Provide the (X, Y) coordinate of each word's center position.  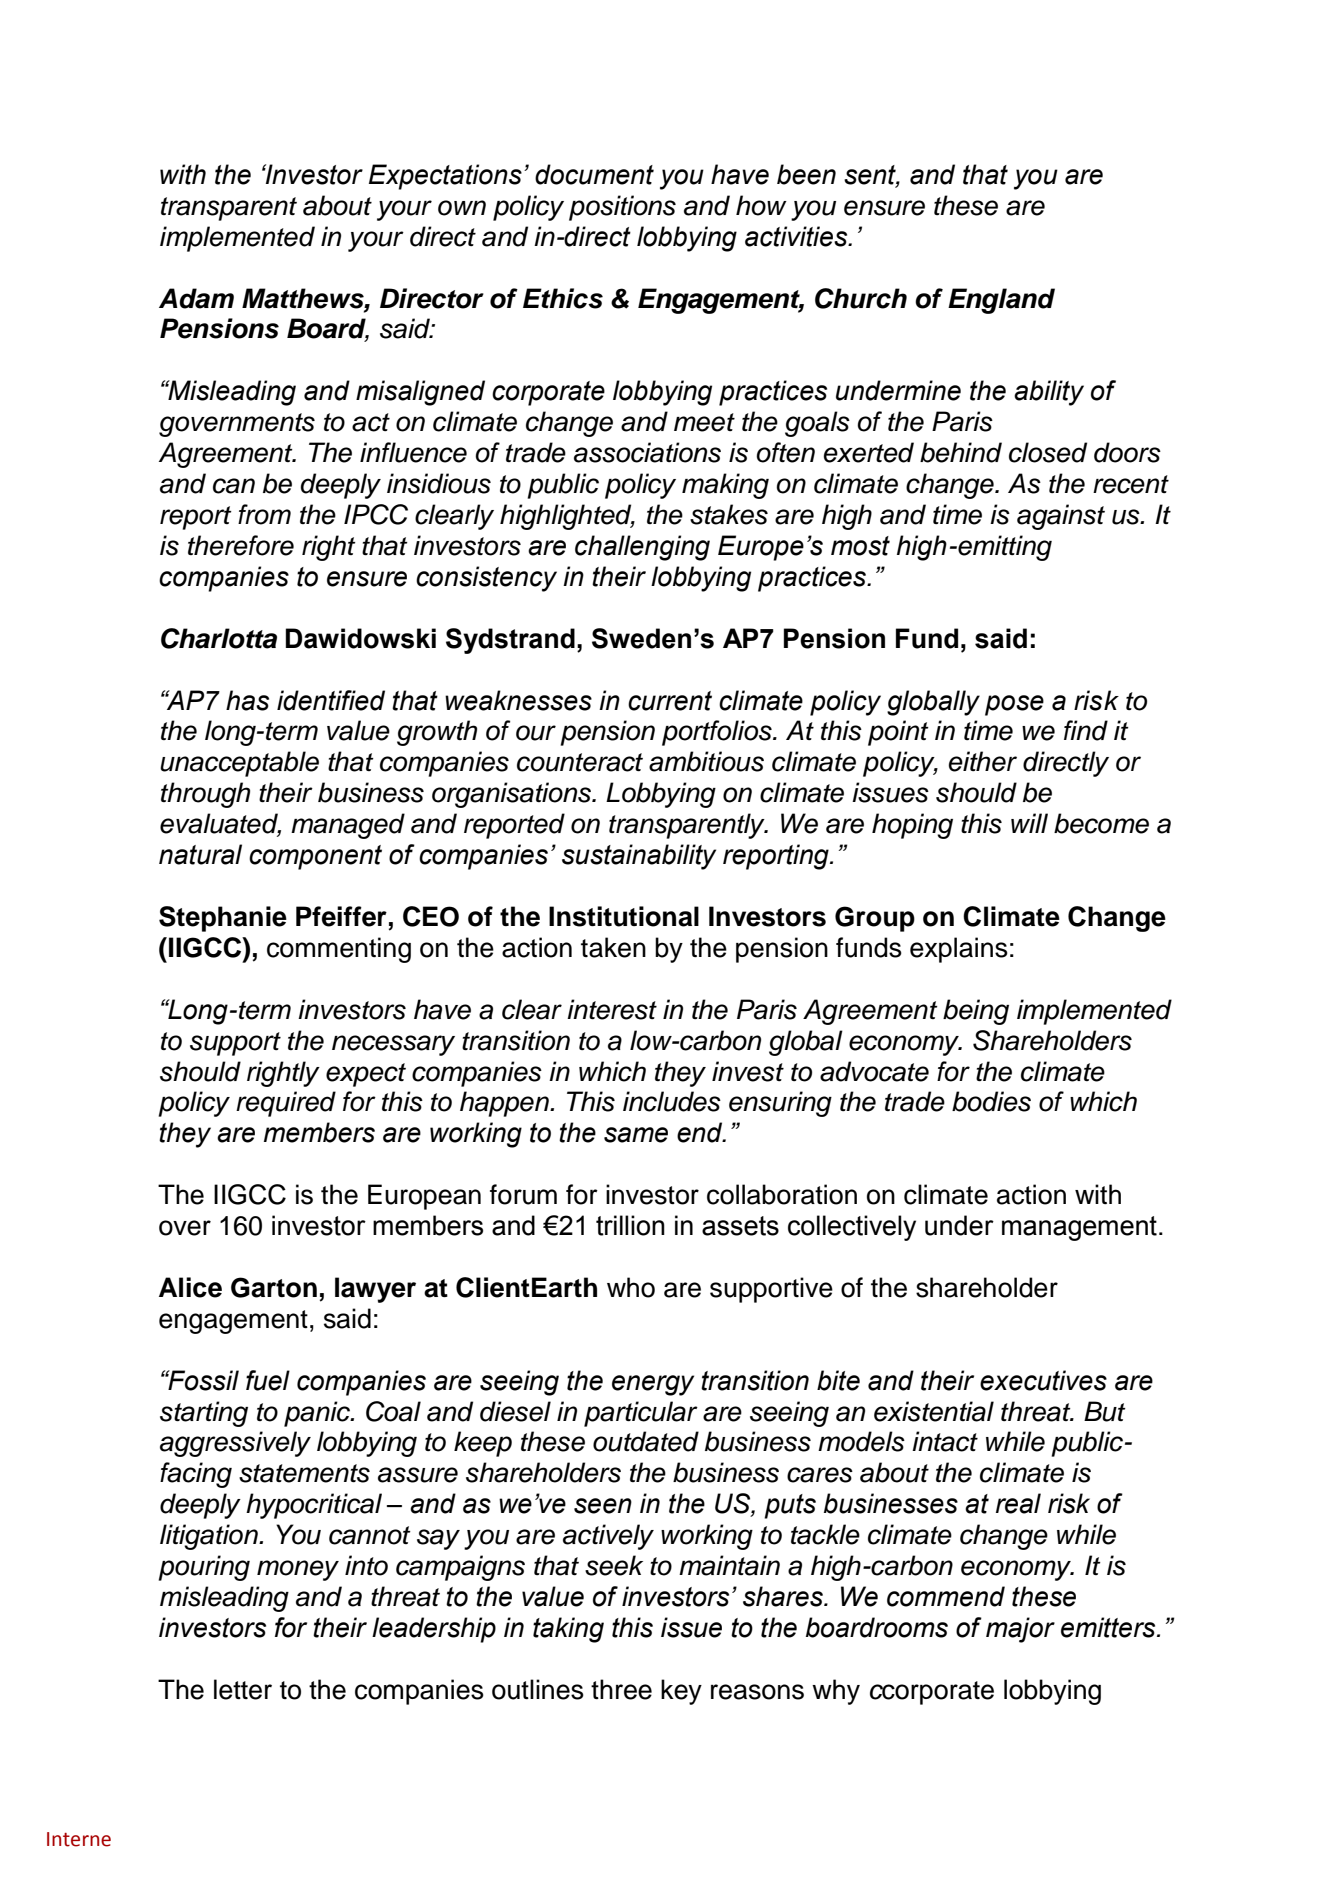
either (983, 761)
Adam (196, 298)
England (1001, 301)
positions (622, 208)
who (631, 1287)
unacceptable (239, 764)
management (1079, 1228)
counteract (580, 762)
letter (243, 1689)
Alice (190, 1287)
